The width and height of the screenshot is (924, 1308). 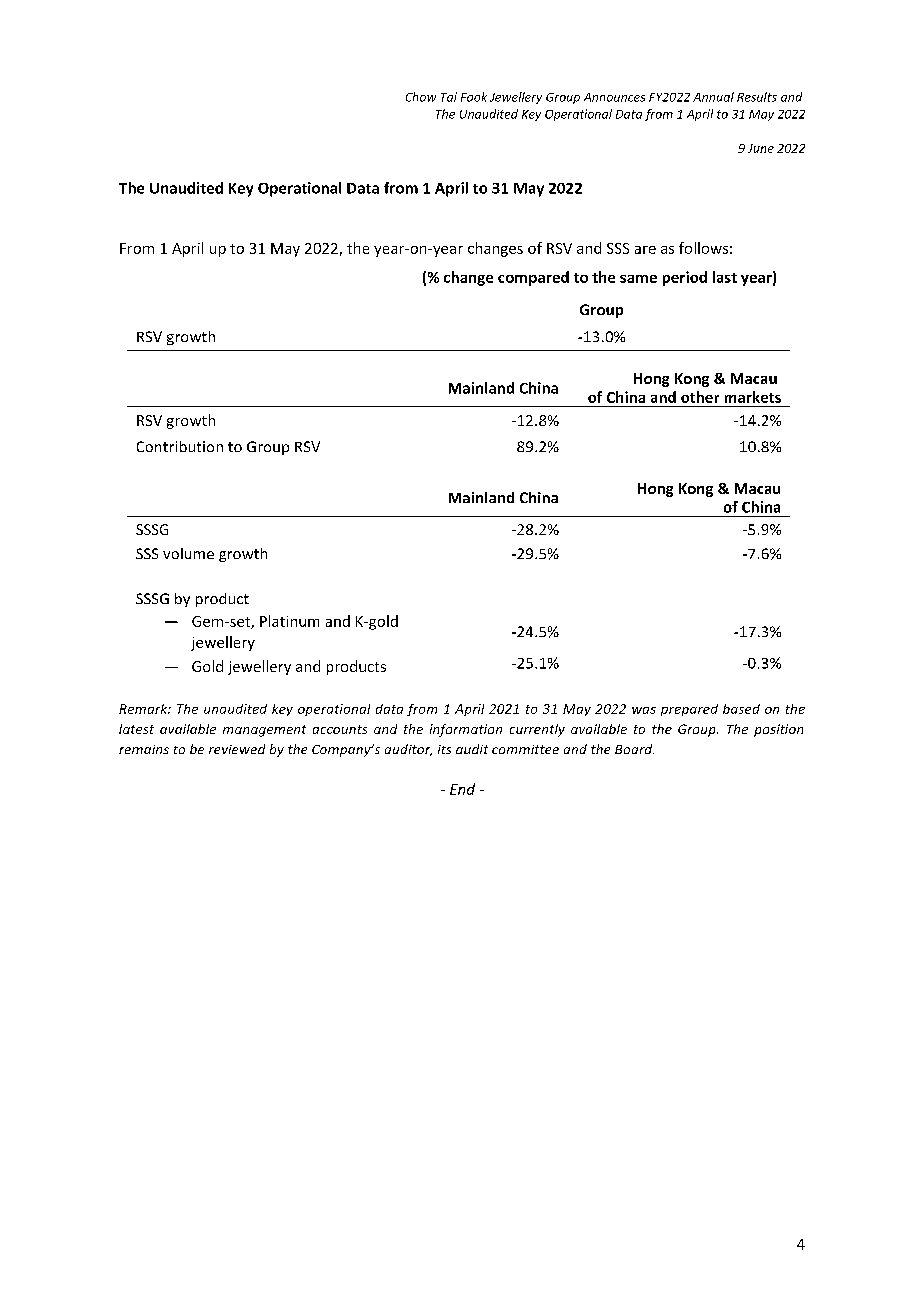 I want to click on its, so click(x=444, y=749).
